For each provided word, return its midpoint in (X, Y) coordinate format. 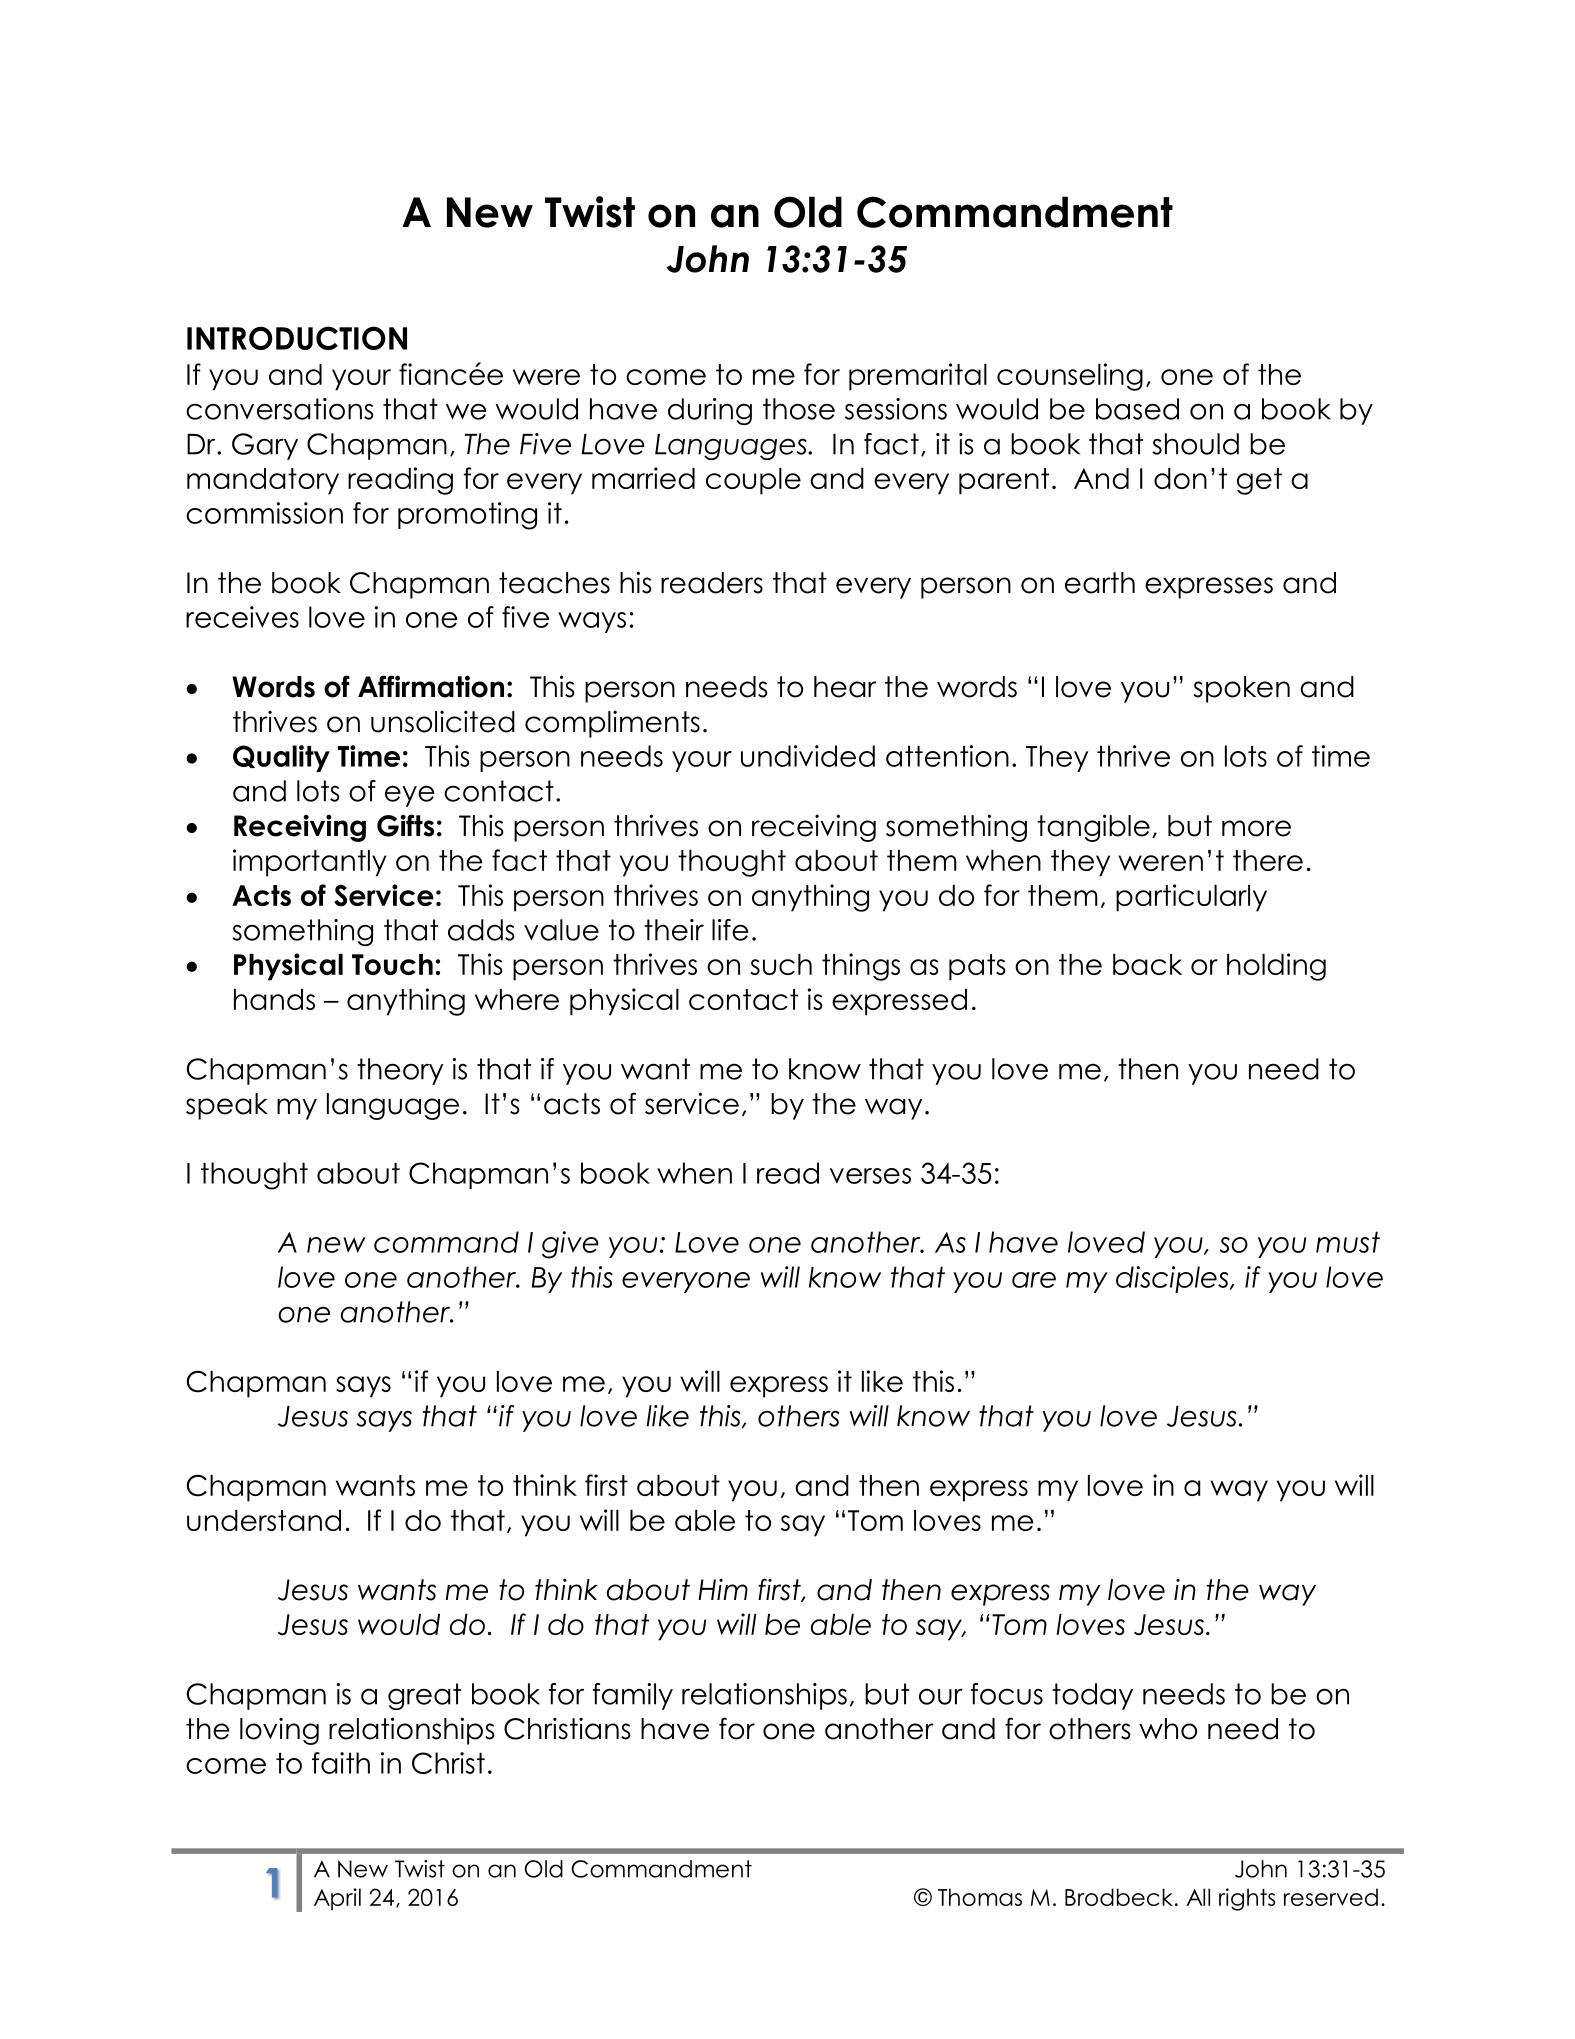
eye (409, 796)
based (1137, 409)
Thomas (980, 1897)
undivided (808, 756)
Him (723, 1589)
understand (264, 1520)
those (799, 409)
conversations (280, 409)
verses (870, 1176)
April (337, 1899)
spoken (1241, 689)
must (1348, 1242)
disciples (1173, 1279)
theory (400, 1071)
